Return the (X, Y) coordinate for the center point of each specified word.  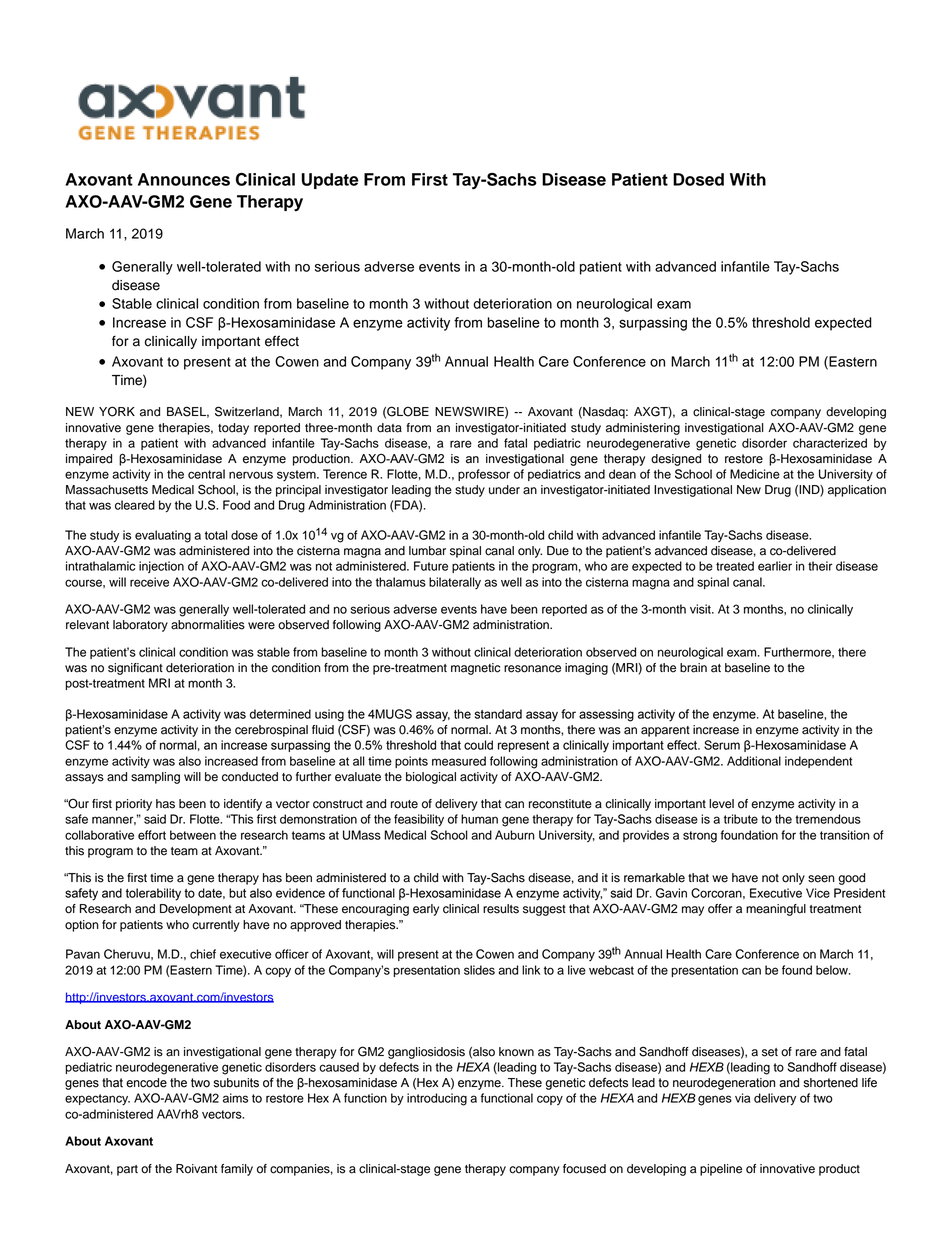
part (127, 1170)
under (504, 490)
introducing (437, 1099)
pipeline (721, 1170)
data (389, 428)
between (193, 835)
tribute (741, 819)
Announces (184, 179)
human (479, 819)
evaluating (163, 536)
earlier (775, 566)
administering (643, 429)
